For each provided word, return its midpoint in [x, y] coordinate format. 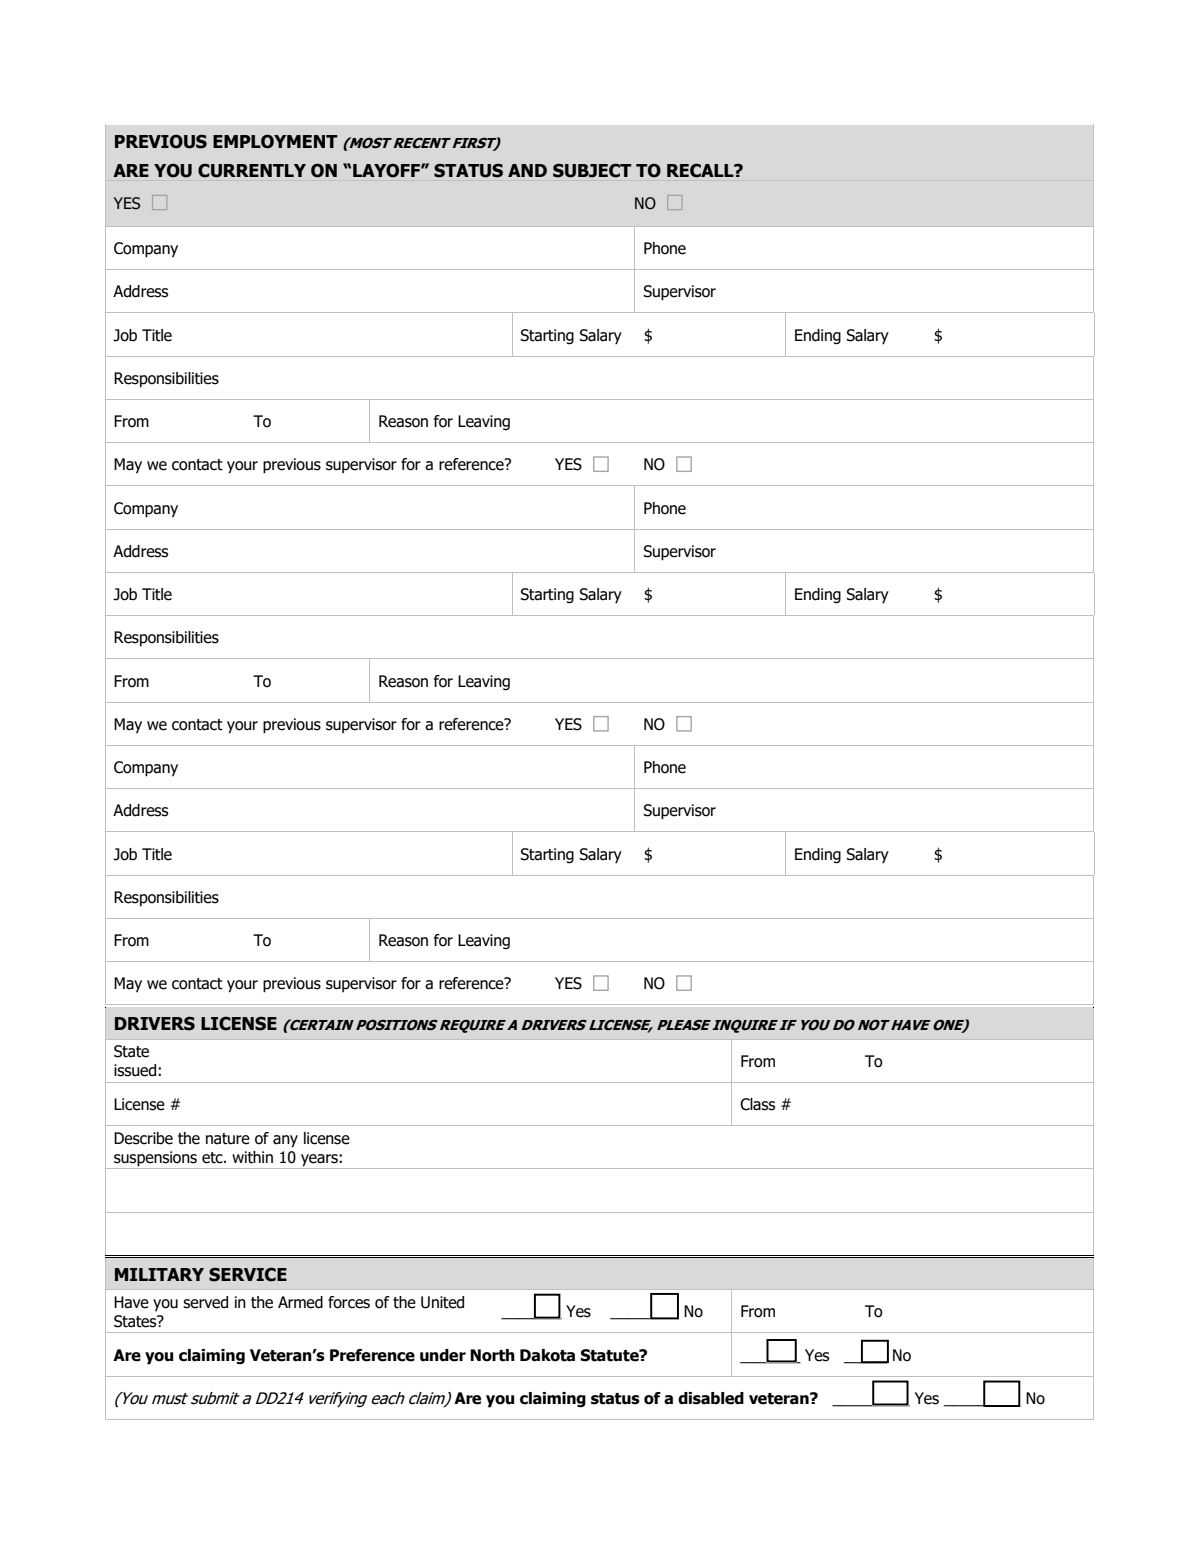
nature [228, 1139]
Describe [143, 1138]
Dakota [547, 1355]
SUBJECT [592, 170]
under [443, 1355]
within [252, 1157]
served [205, 1302]
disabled [711, 1398]
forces [349, 1302]
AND [527, 170]
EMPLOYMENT [275, 141]
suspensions [155, 1159]
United [442, 1302]
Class [757, 1104]
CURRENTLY [252, 170]
